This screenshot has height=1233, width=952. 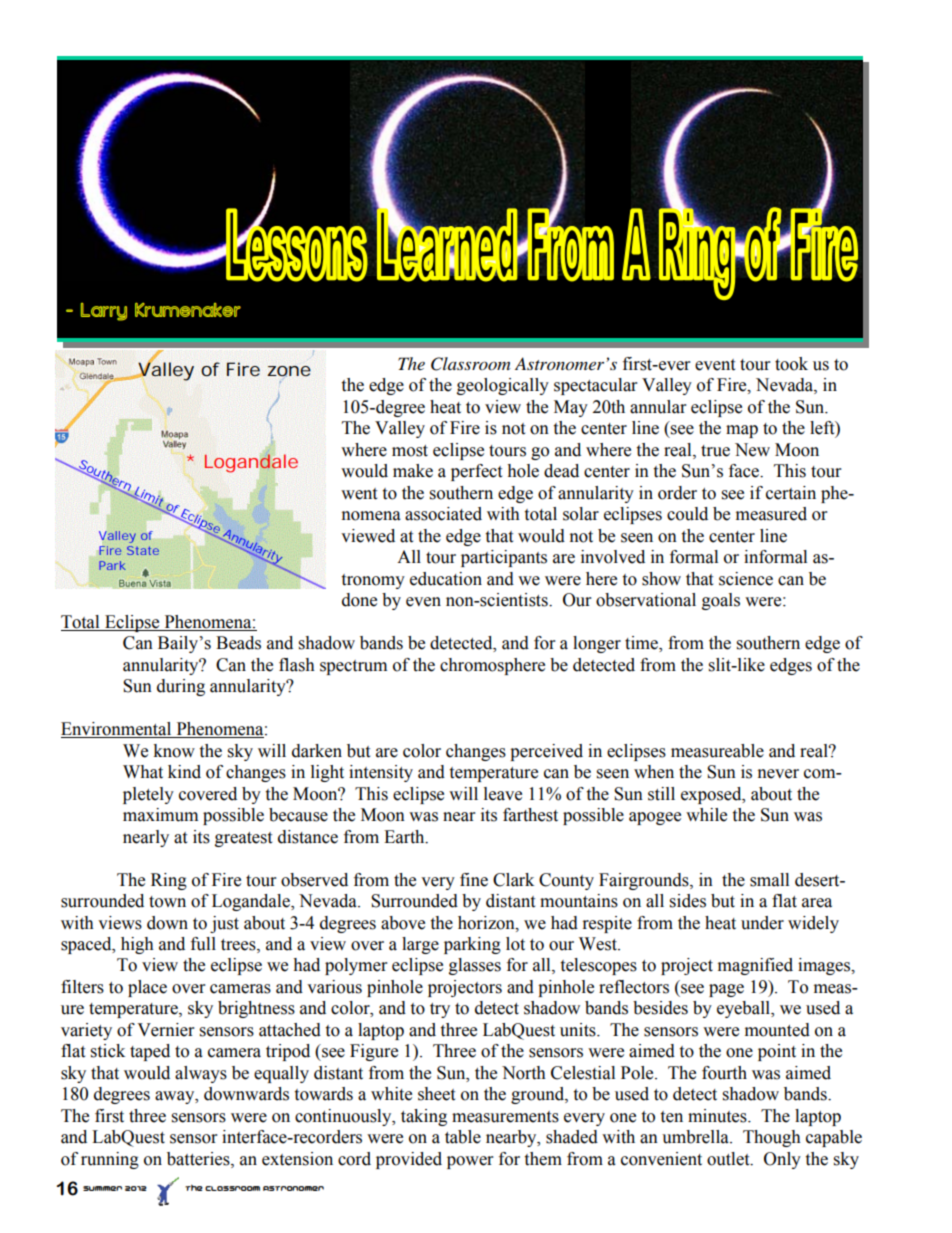 What do you see at coordinates (712, 795) in the screenshot?
I see `exposed` at bounding box center [712, 795].
